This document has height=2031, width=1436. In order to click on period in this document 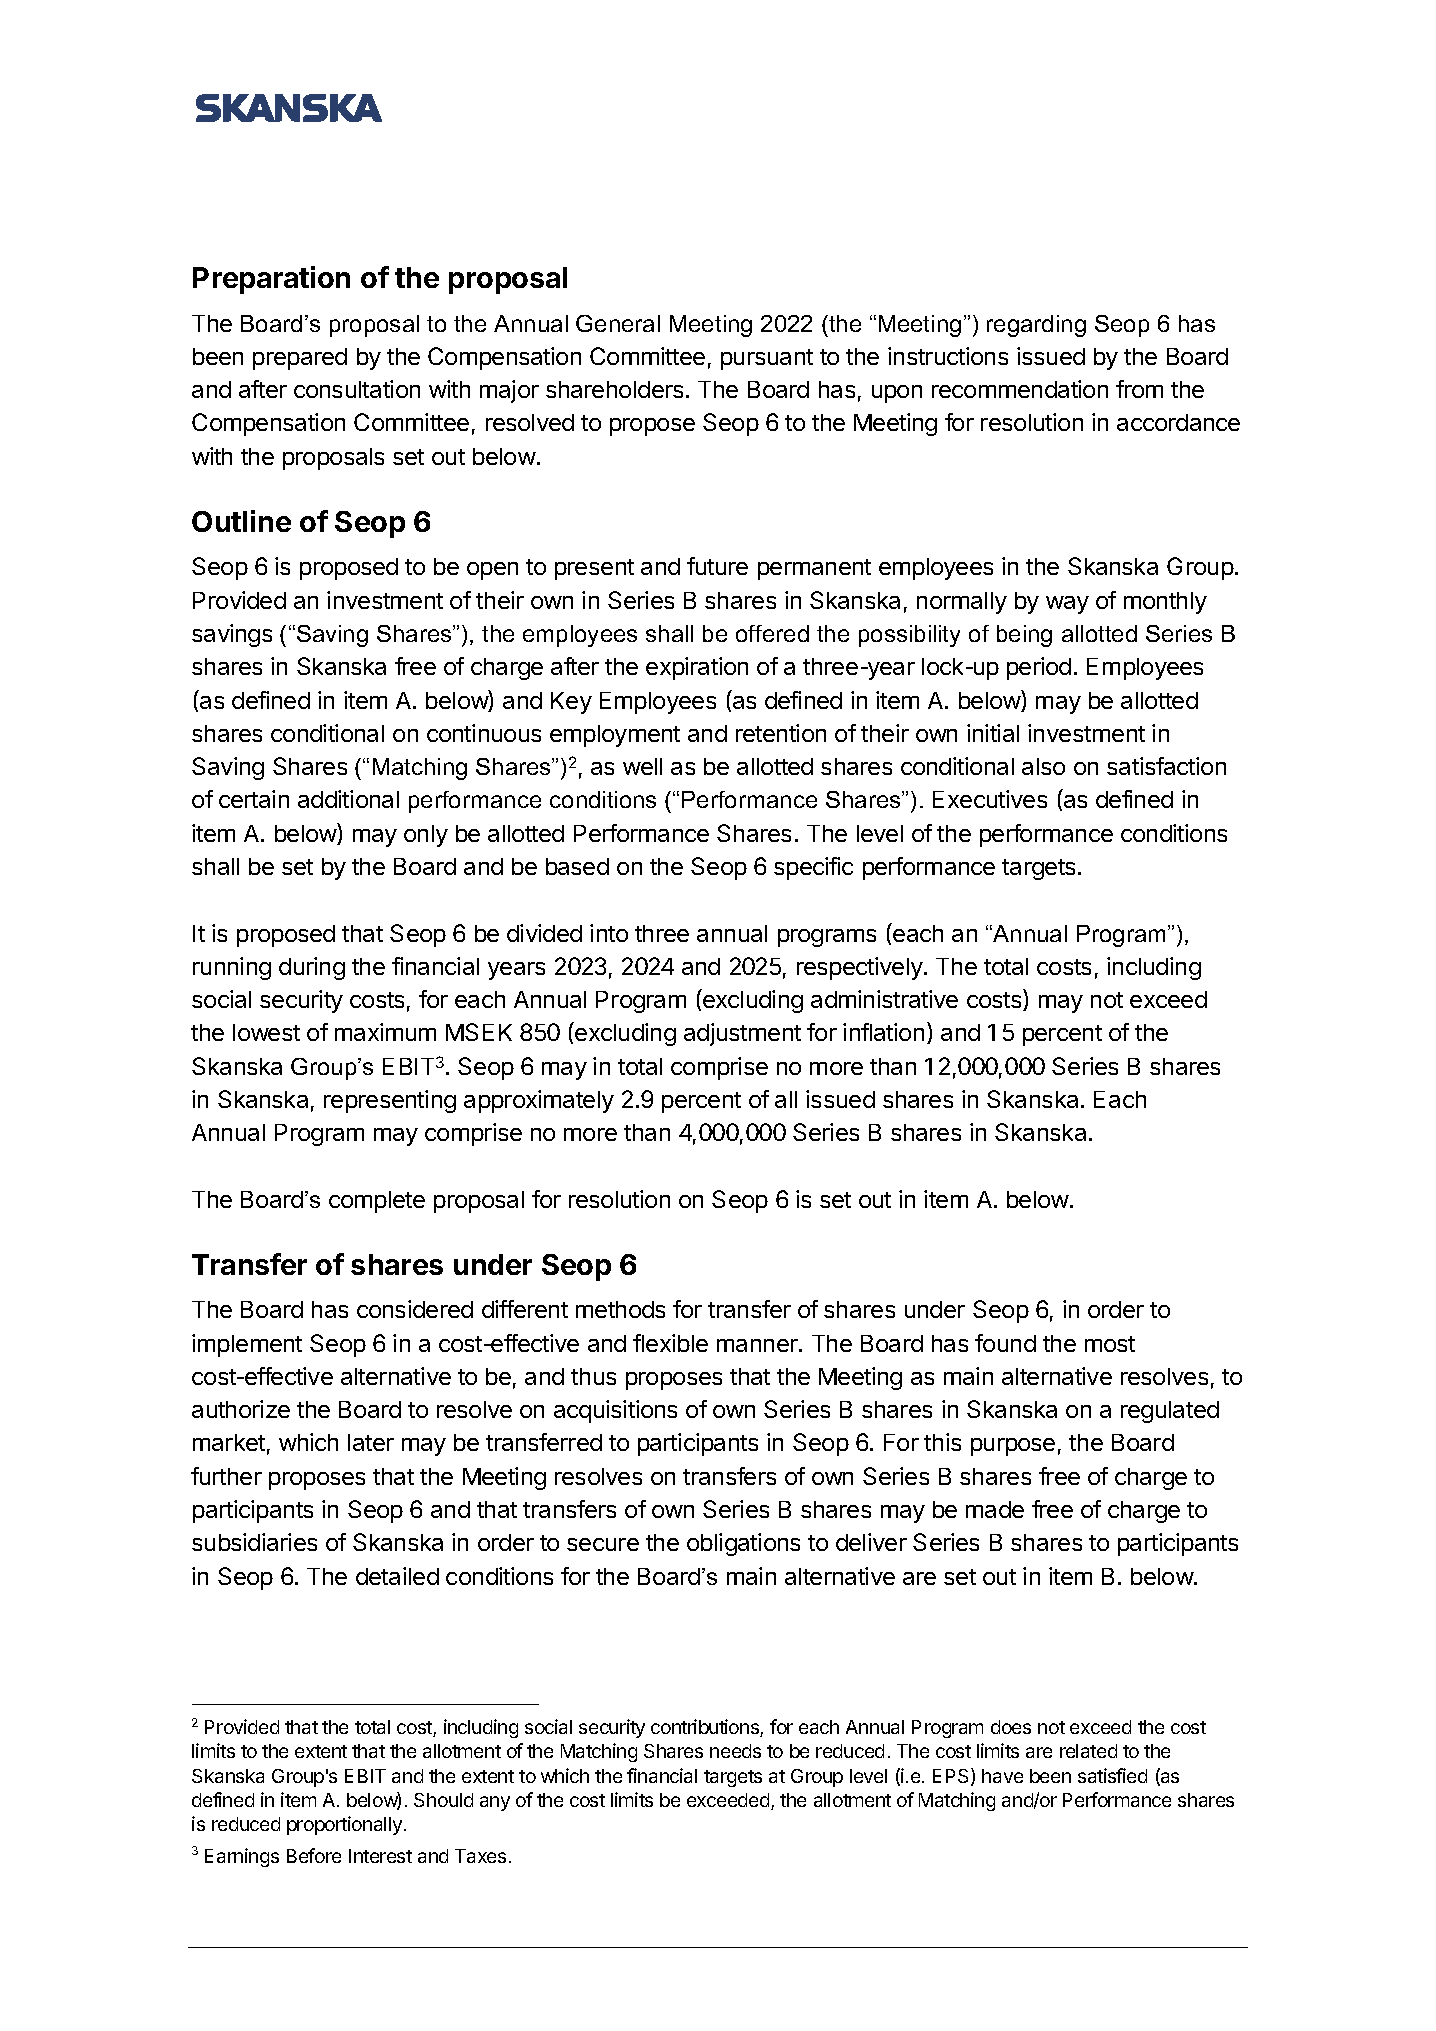, I will do `click(1039, 668)`.
